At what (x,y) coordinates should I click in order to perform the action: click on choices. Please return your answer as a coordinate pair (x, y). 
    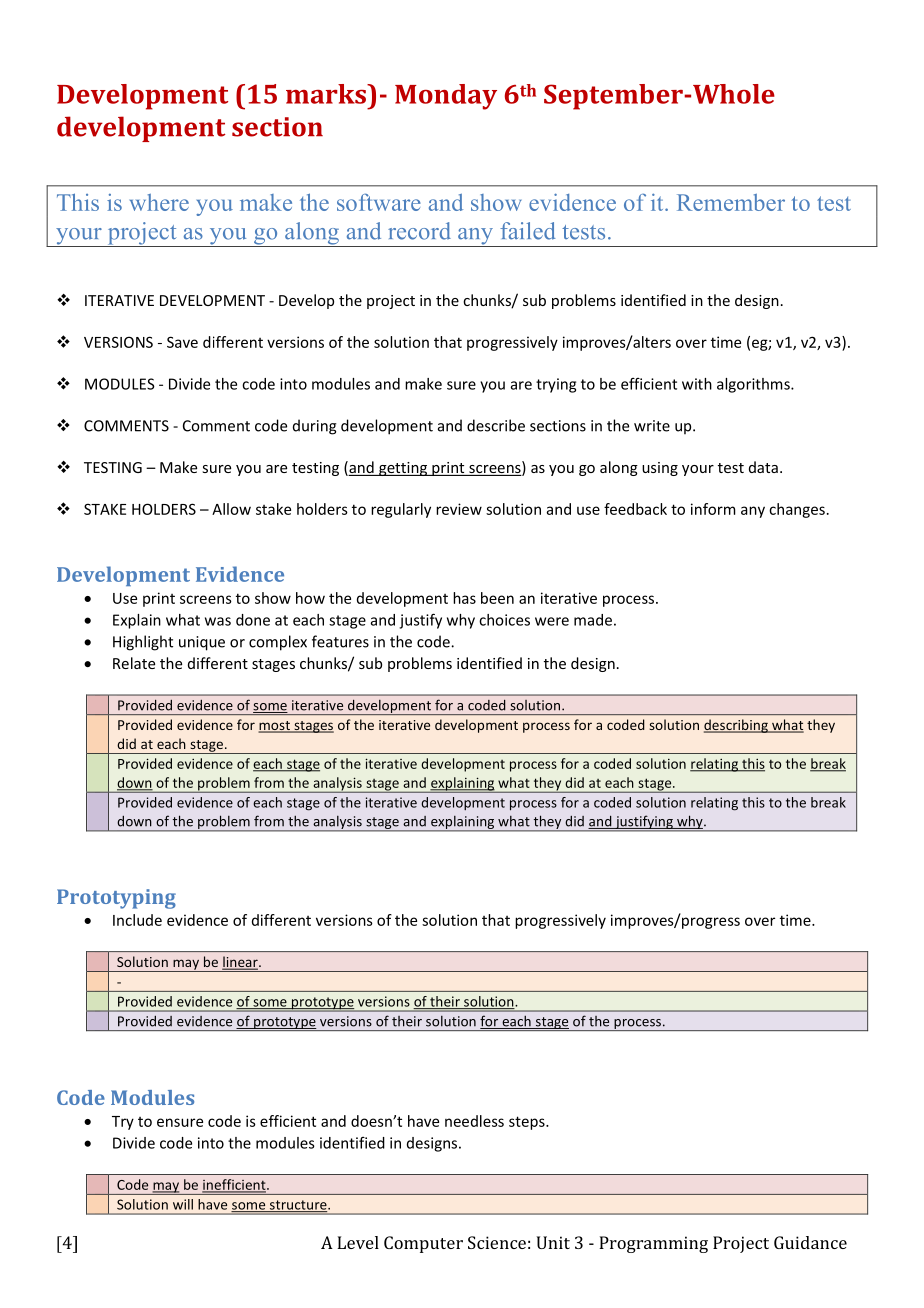
    Looking at the image, I should click on (504, 620).
